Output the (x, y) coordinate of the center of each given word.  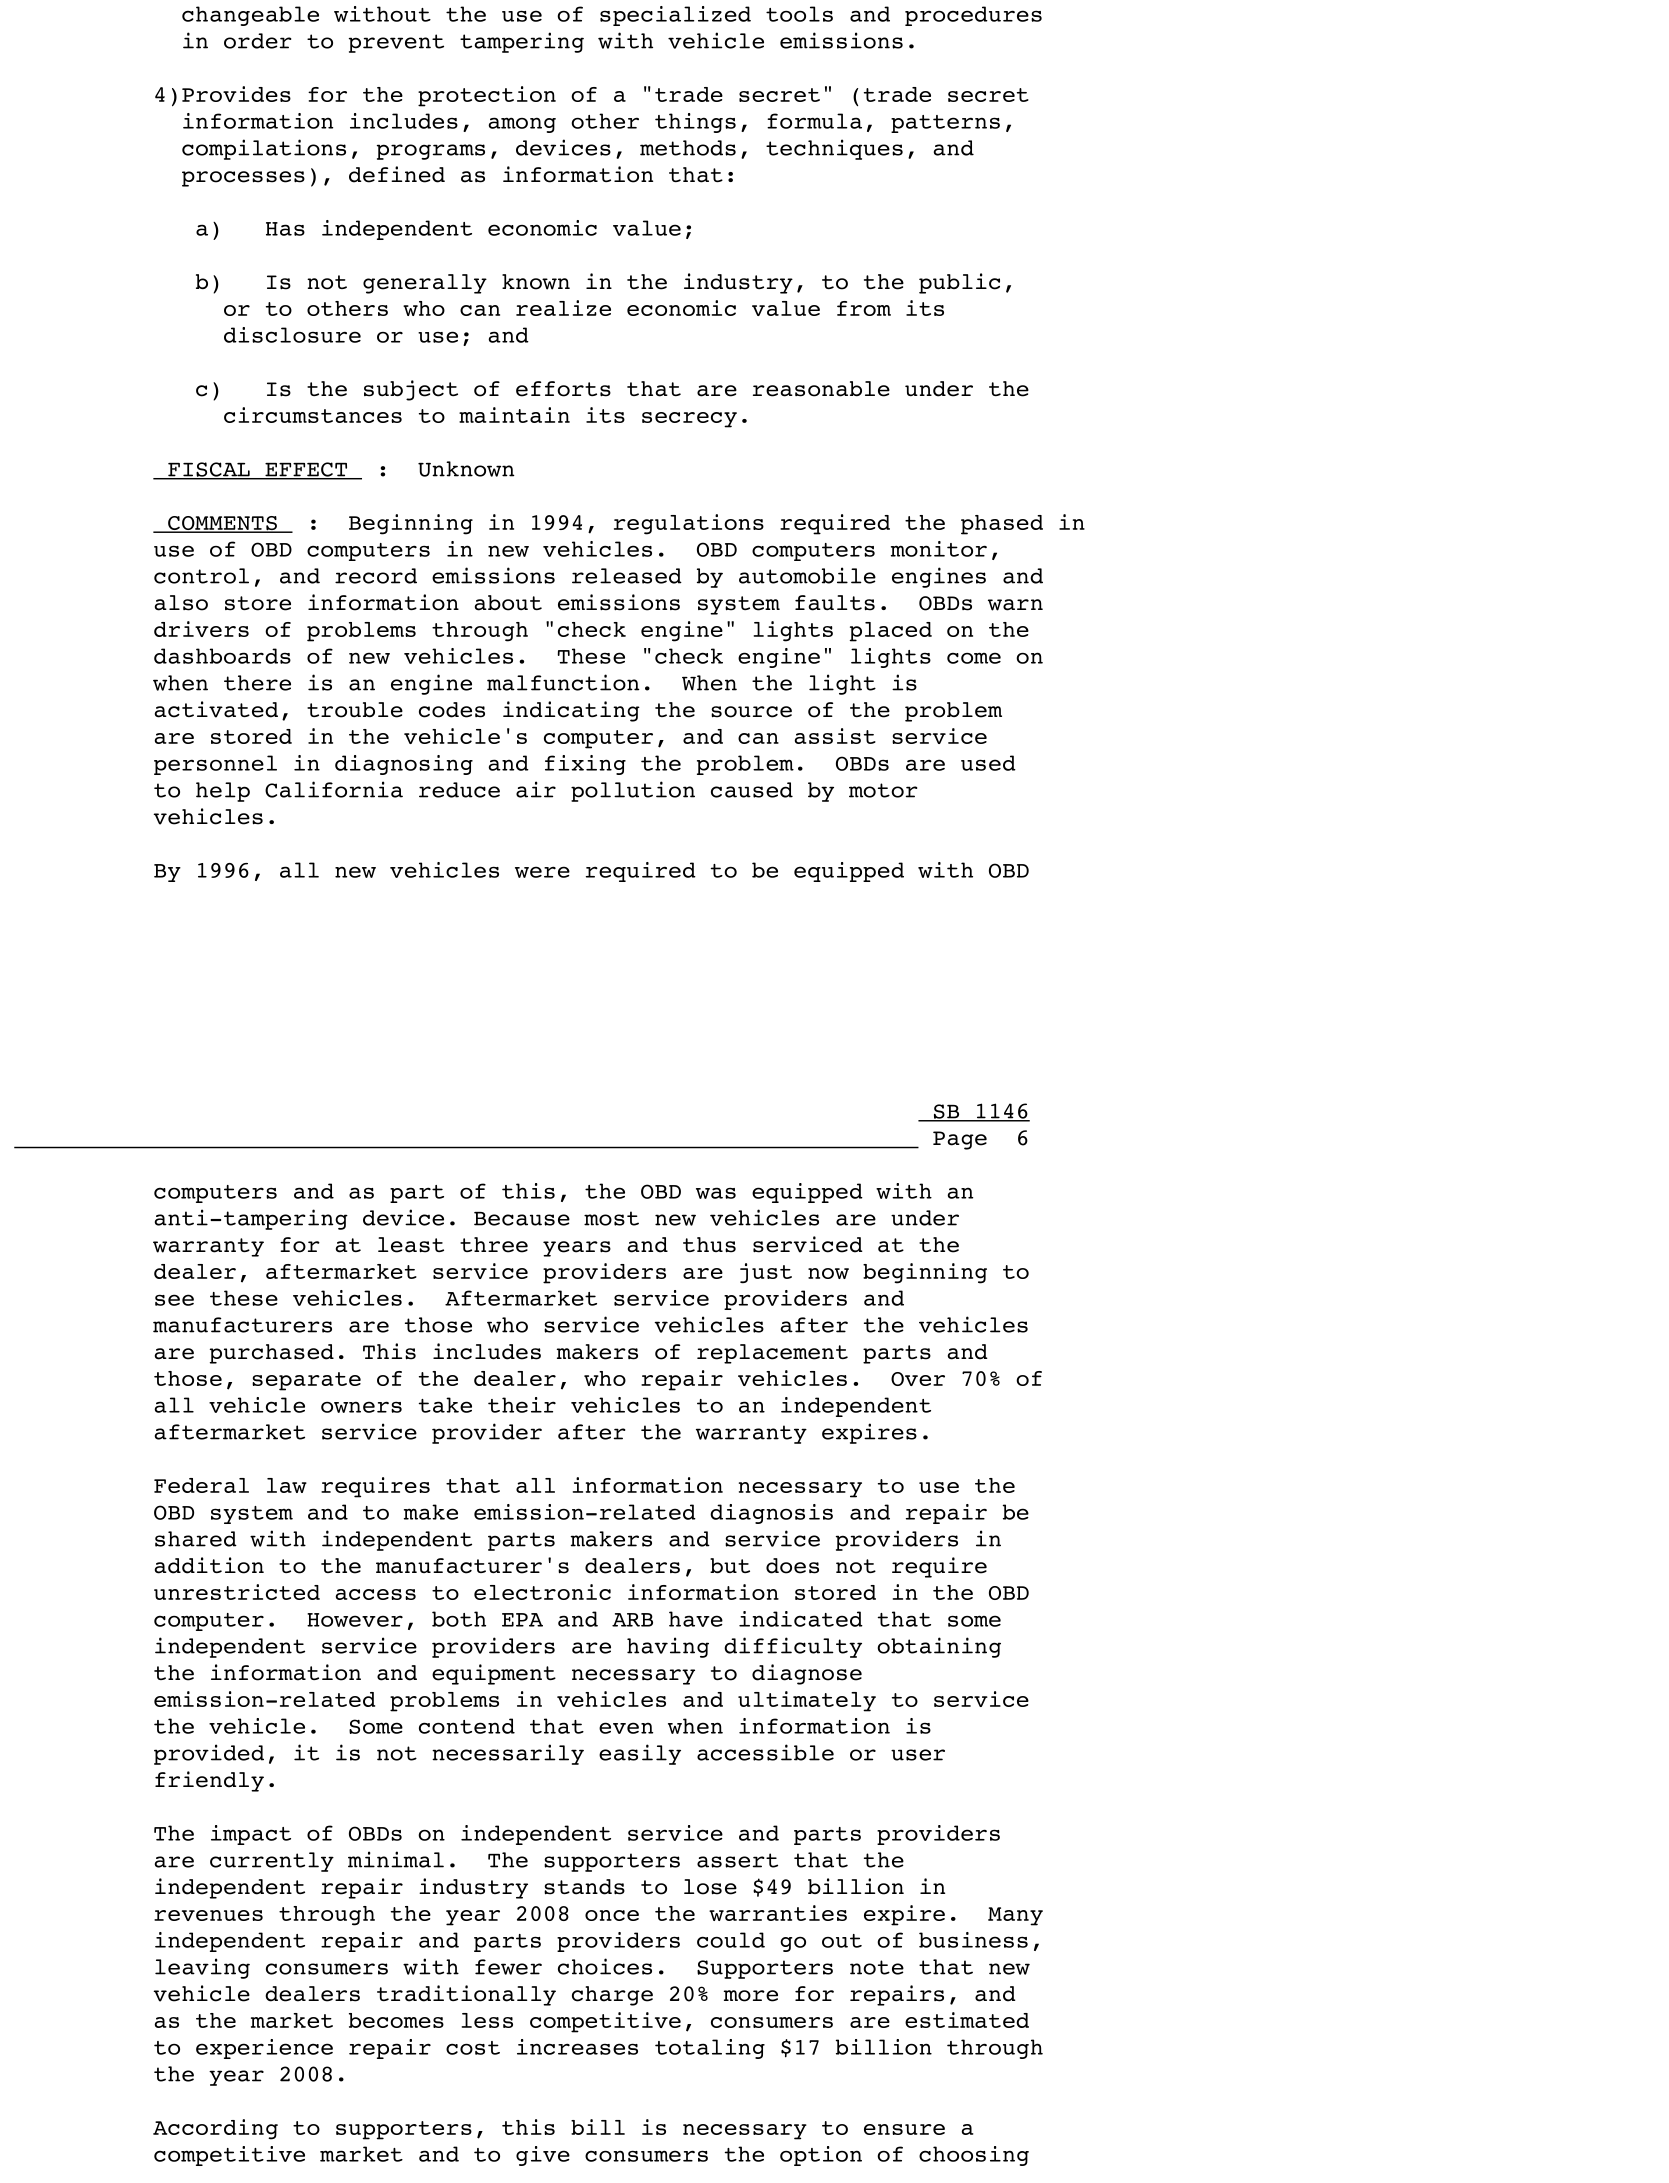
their (522, 1405)
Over (918, 1379)
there (257, 683)
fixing (585, 765)
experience (264, 2049)
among (522, 125)
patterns (945, 124)
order (257, 41)
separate (306, 1381)
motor (883, 790)
